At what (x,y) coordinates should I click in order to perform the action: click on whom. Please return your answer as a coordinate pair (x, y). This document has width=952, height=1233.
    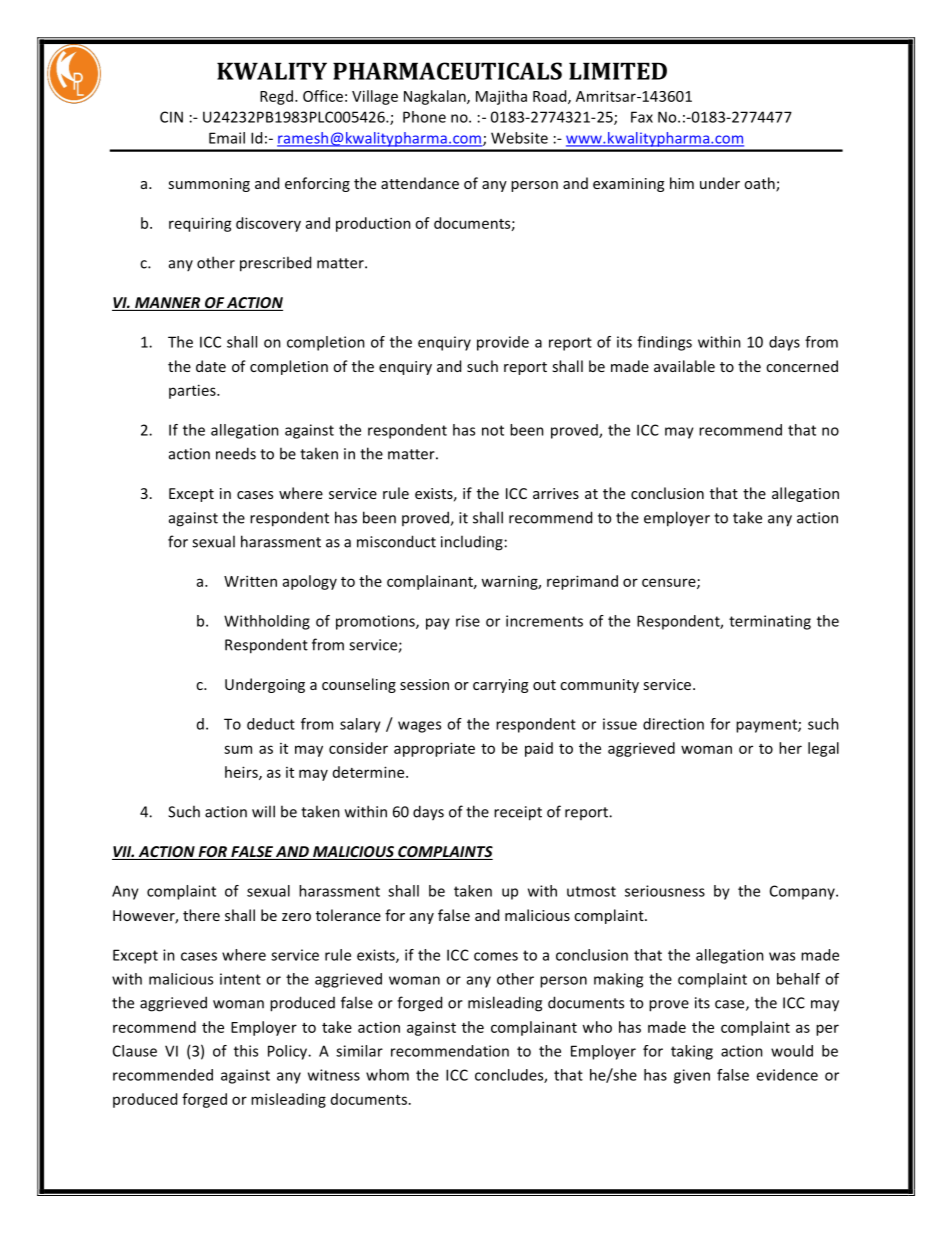
    Looking at the image, I should click on (387, 1075).
